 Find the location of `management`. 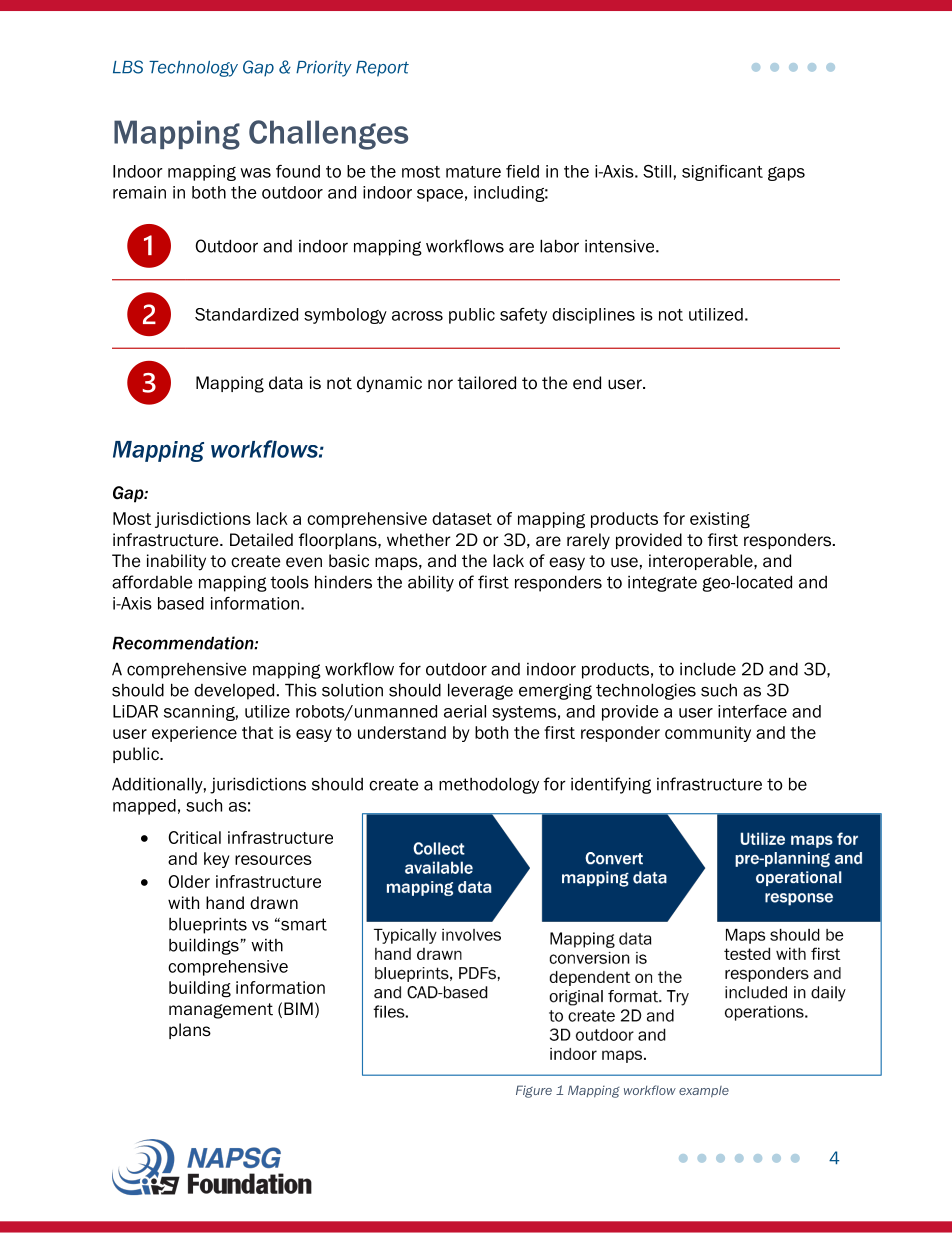

management is located at coordinates (221, 1011).
